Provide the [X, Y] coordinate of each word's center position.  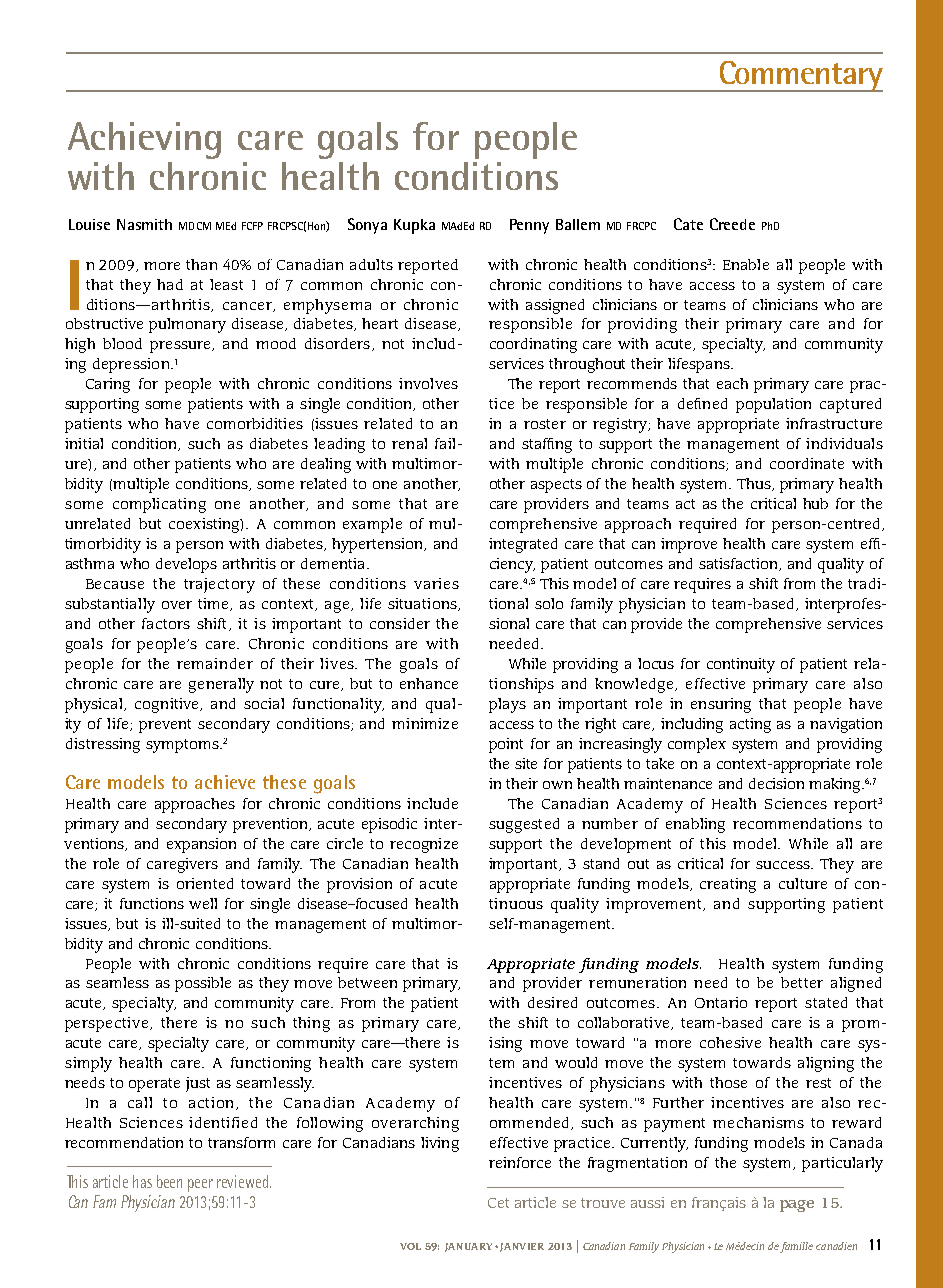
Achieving [144, 140]
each [732, 383]
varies [436, 583]
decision [776, 783]
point [506, 745]
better [802, 982]
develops [186, 565]
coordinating [533, 345]
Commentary [800, 76]
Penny [529, 226]
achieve [225, 782]
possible [203, 984]
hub [815, 503]
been [169, 1181]
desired [552, 1002]
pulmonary [187, 325]
